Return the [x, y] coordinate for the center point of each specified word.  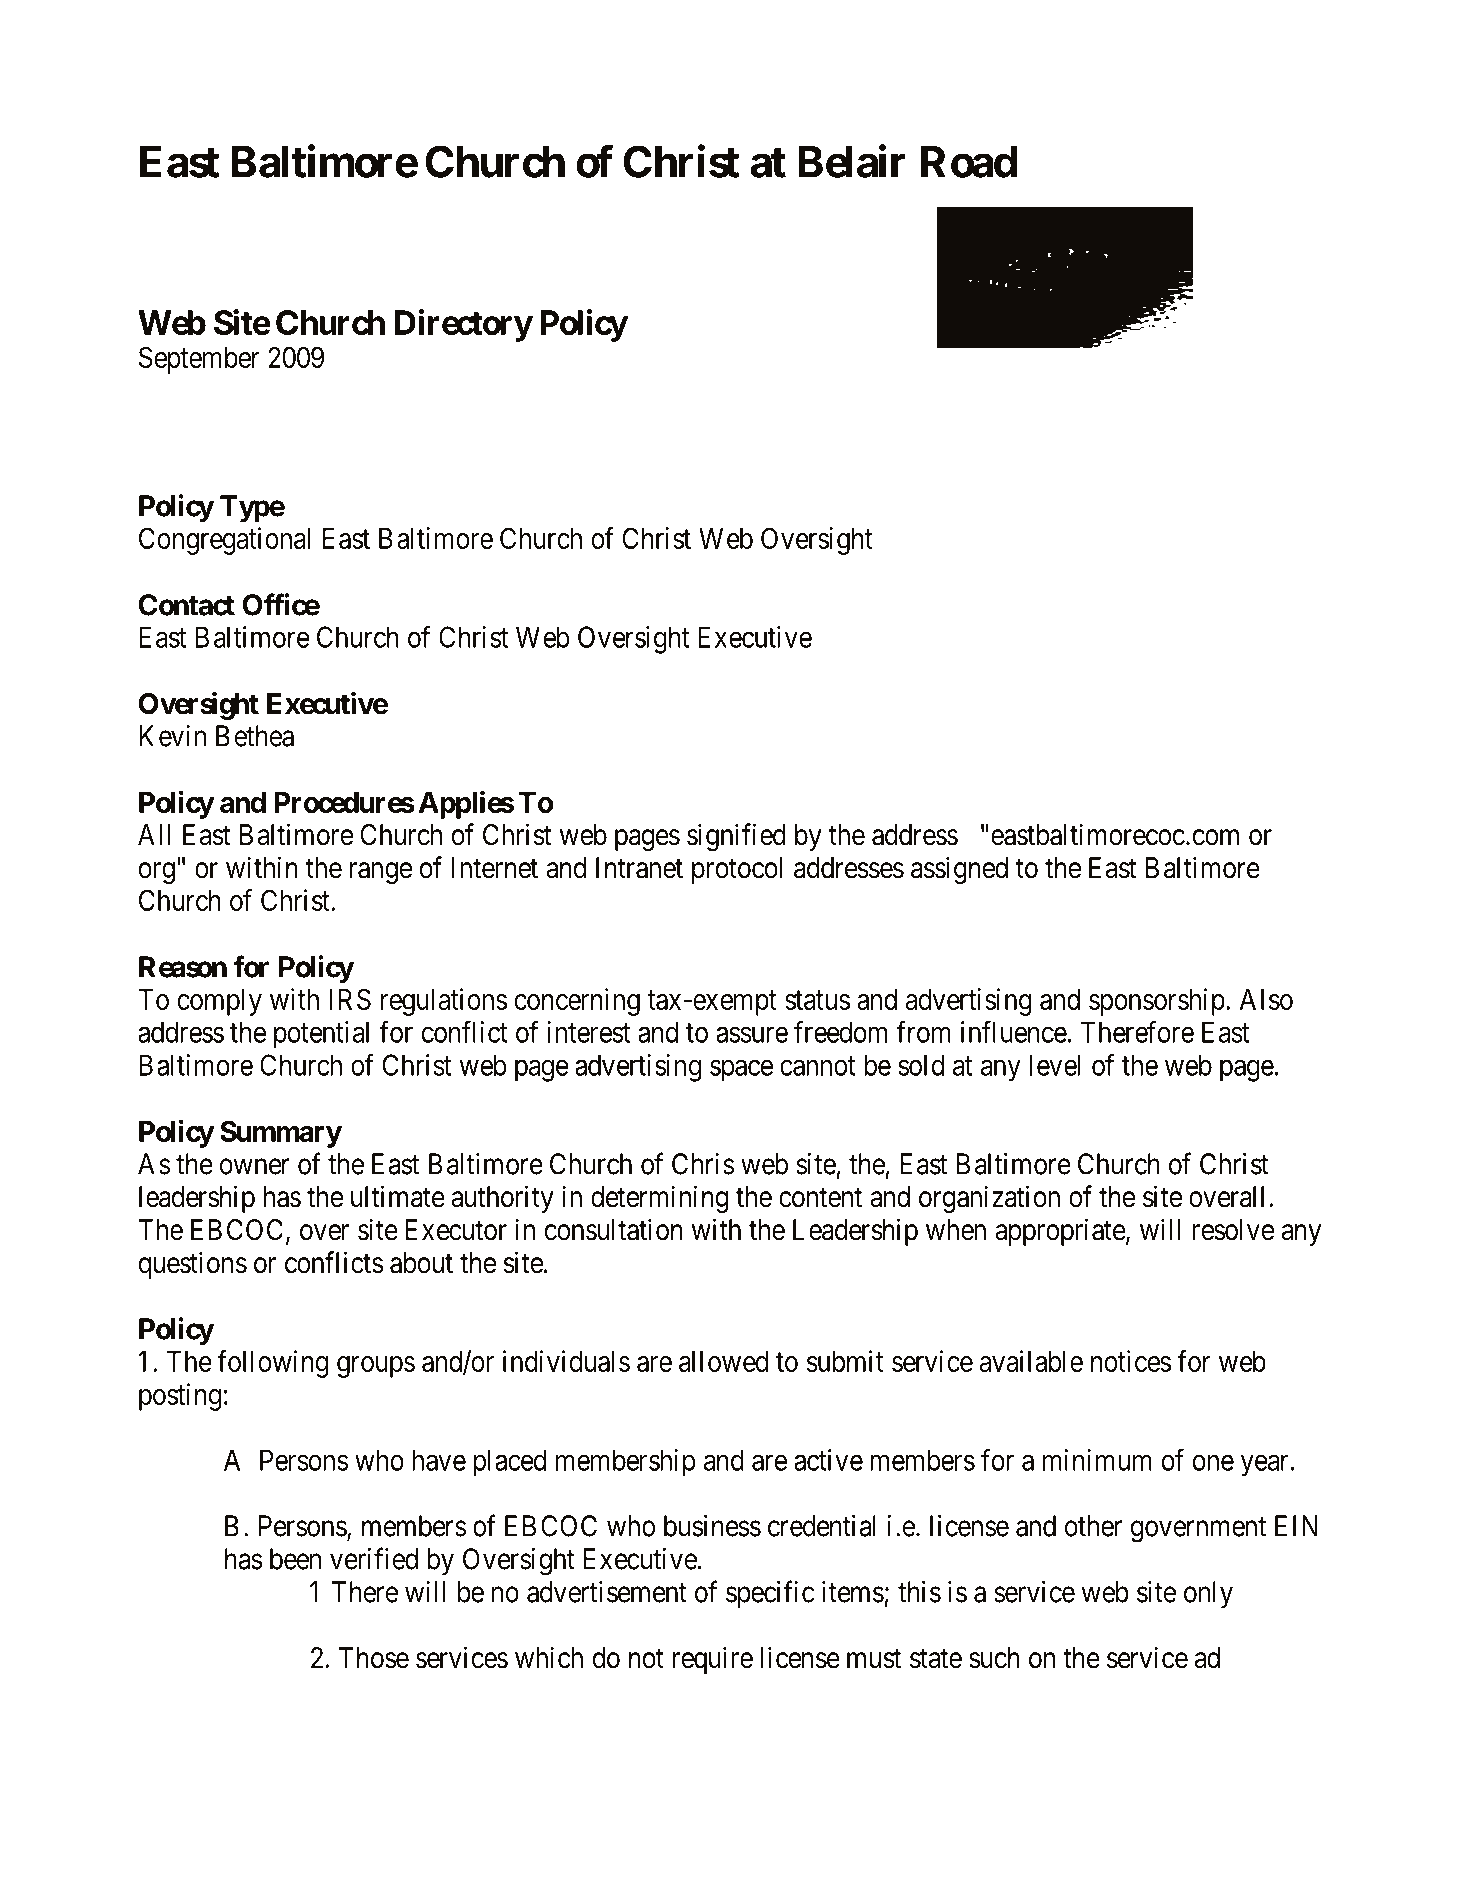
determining [659, 1199]
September [199, 360]
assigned [959, 870]
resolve [1233, 1230]
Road [969, 162]
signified [736, 837]
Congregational [224, 541]
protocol [737, 870]
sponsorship [1157, 1002]
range [381, 873]
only [1208, 1594]
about [421, 1263]
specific [770, 1594]
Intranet [639, 868]
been [295, 1559]
